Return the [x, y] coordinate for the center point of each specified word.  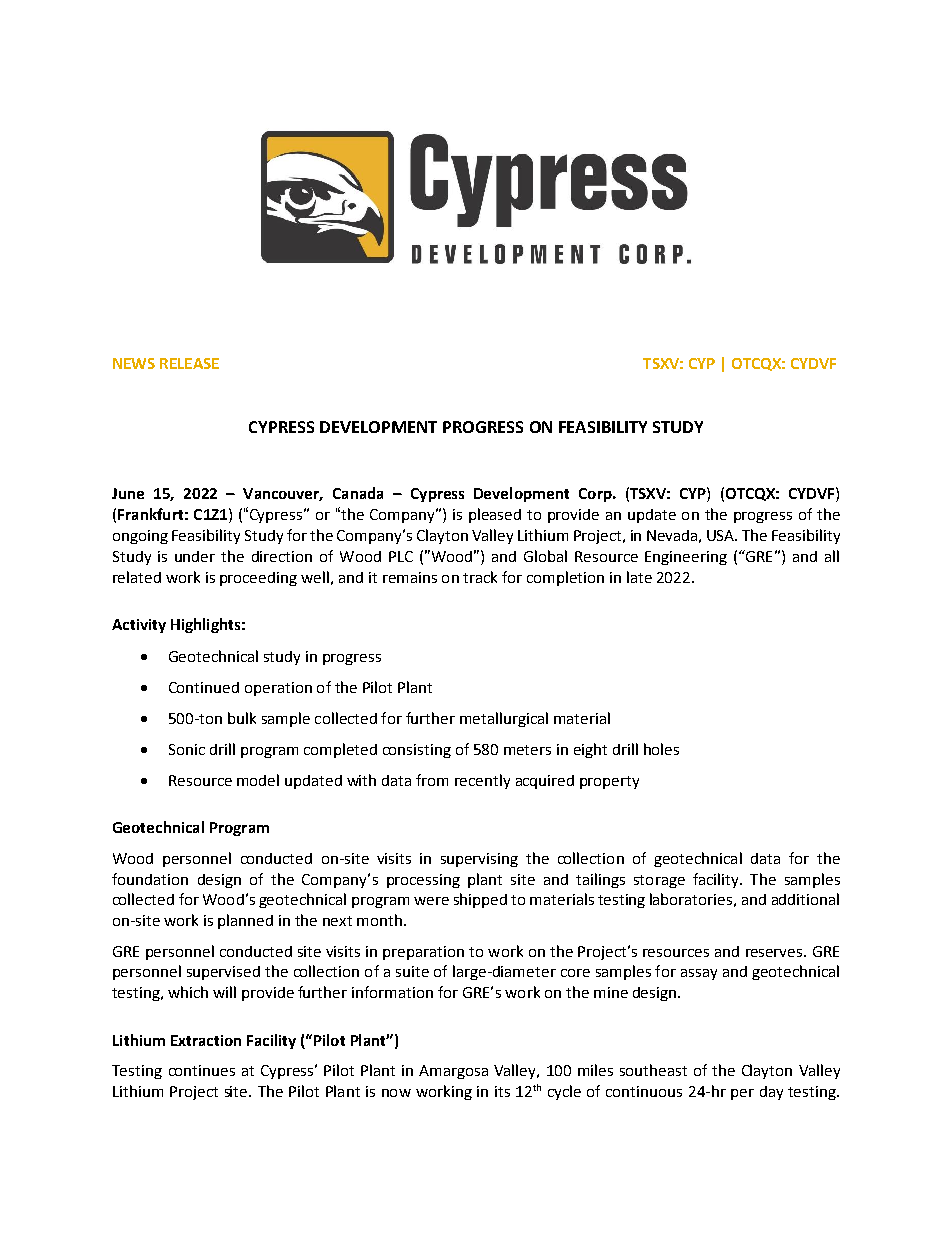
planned [245, 921]
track [480, 577]
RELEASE [189, 363]
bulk [242, 718]
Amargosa [453, 1072]
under [195, 556]
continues [202, 1070]
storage [659, 881]
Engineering [686, 558]
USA [722, 535]
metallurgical [504, 719]
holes [661, 749]
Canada [358, 493]
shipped [480, 900]
